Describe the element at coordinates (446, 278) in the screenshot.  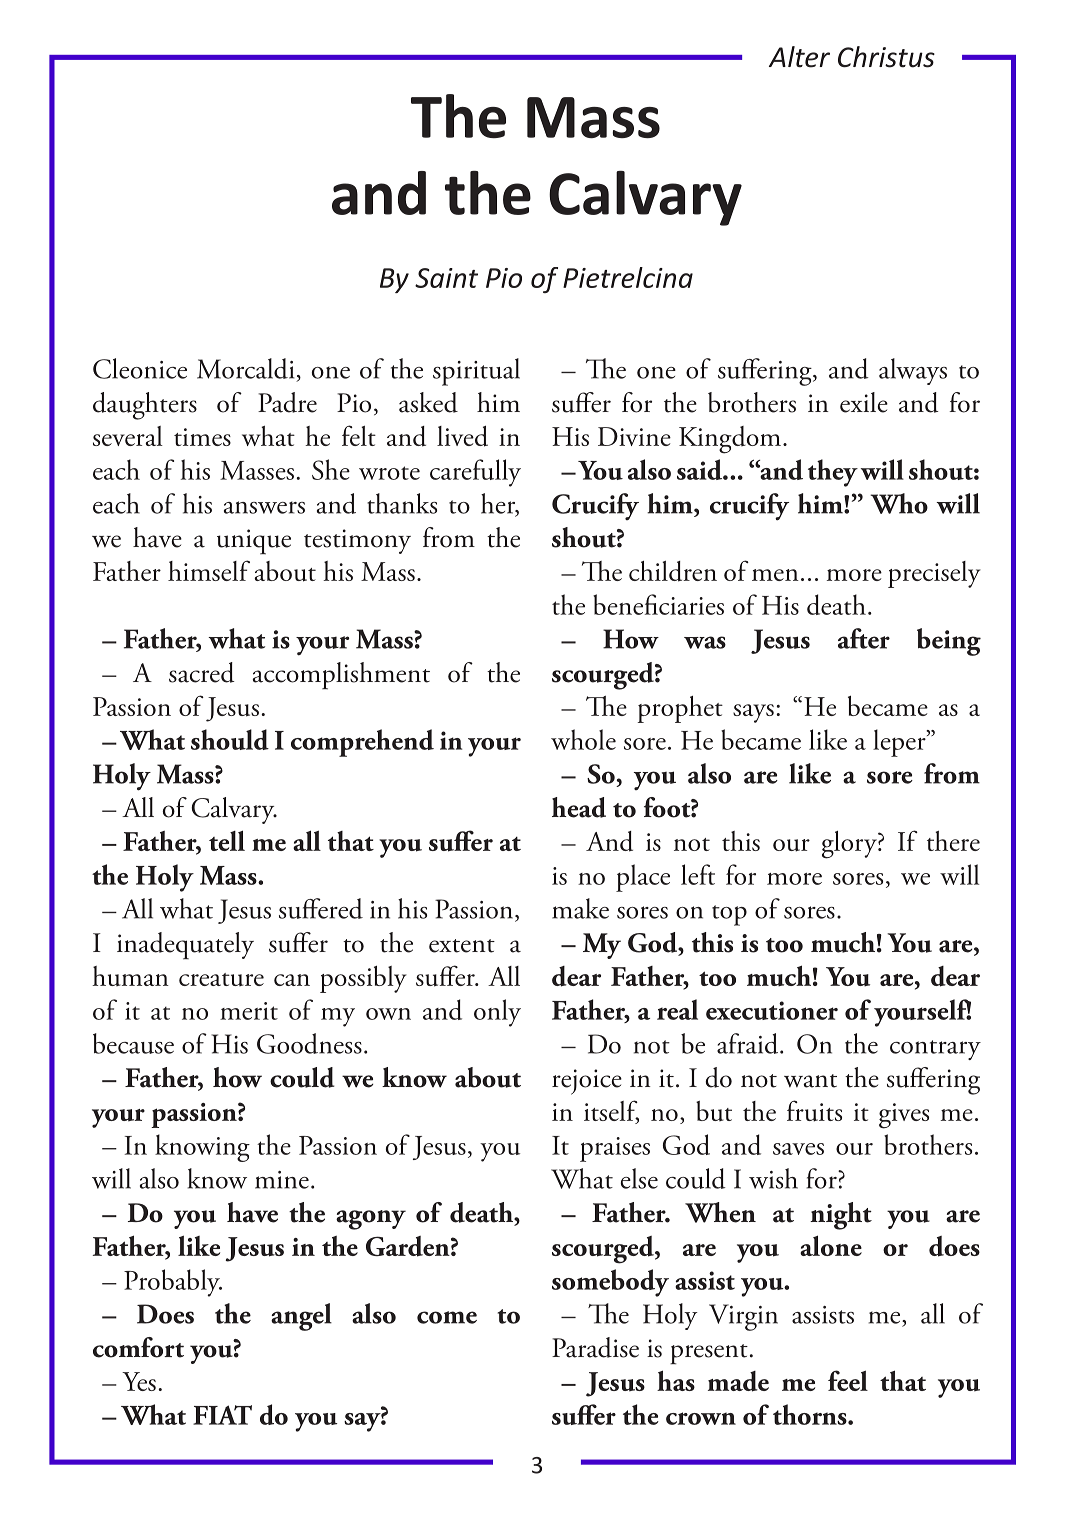
I see `Saint` at that location.
